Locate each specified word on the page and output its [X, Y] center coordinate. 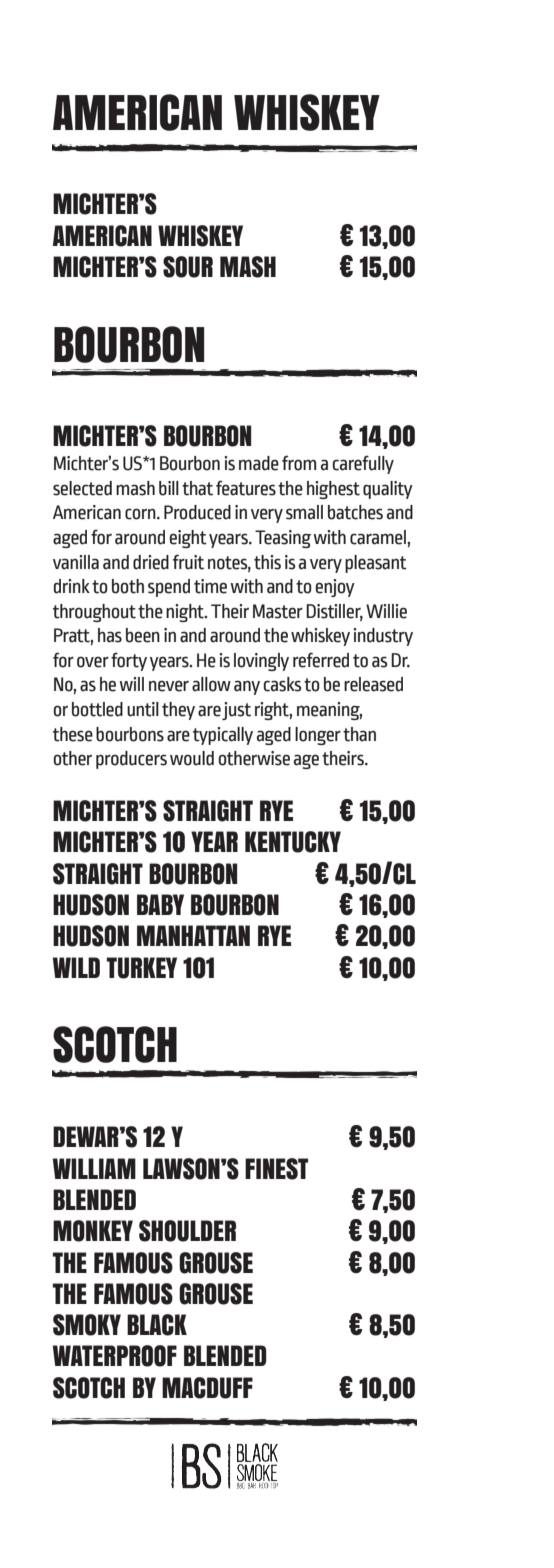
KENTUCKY [293, 842]
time [210, 586]
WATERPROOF [115, 1356]
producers [131, 760]
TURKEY [142, 968]
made [259, 463]
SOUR [188, 267]
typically [223, 736]
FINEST [276, 1169]
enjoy [335, 588]
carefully [363, 464]
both [128, 586]
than [359, 734]
